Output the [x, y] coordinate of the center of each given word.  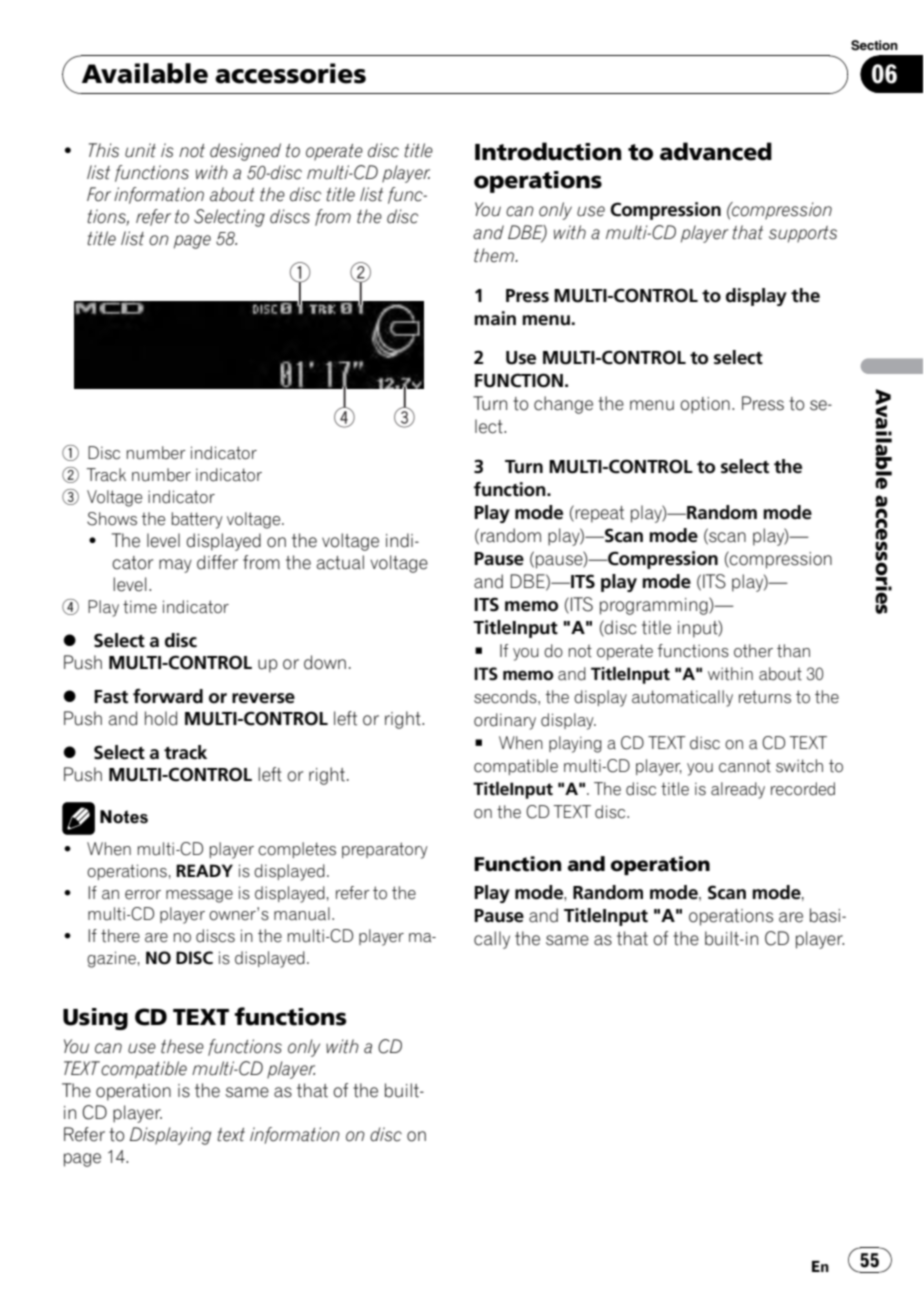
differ [217, 562]
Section [874, 45]
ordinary [505, 721]
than [793, 651]
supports [803, 234]
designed [245, 152]
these [182, 1046]
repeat [599, 514]
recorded [803, 789]
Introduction [548, 151]
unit [140, 150]
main [495, 318]
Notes [124, 817]
